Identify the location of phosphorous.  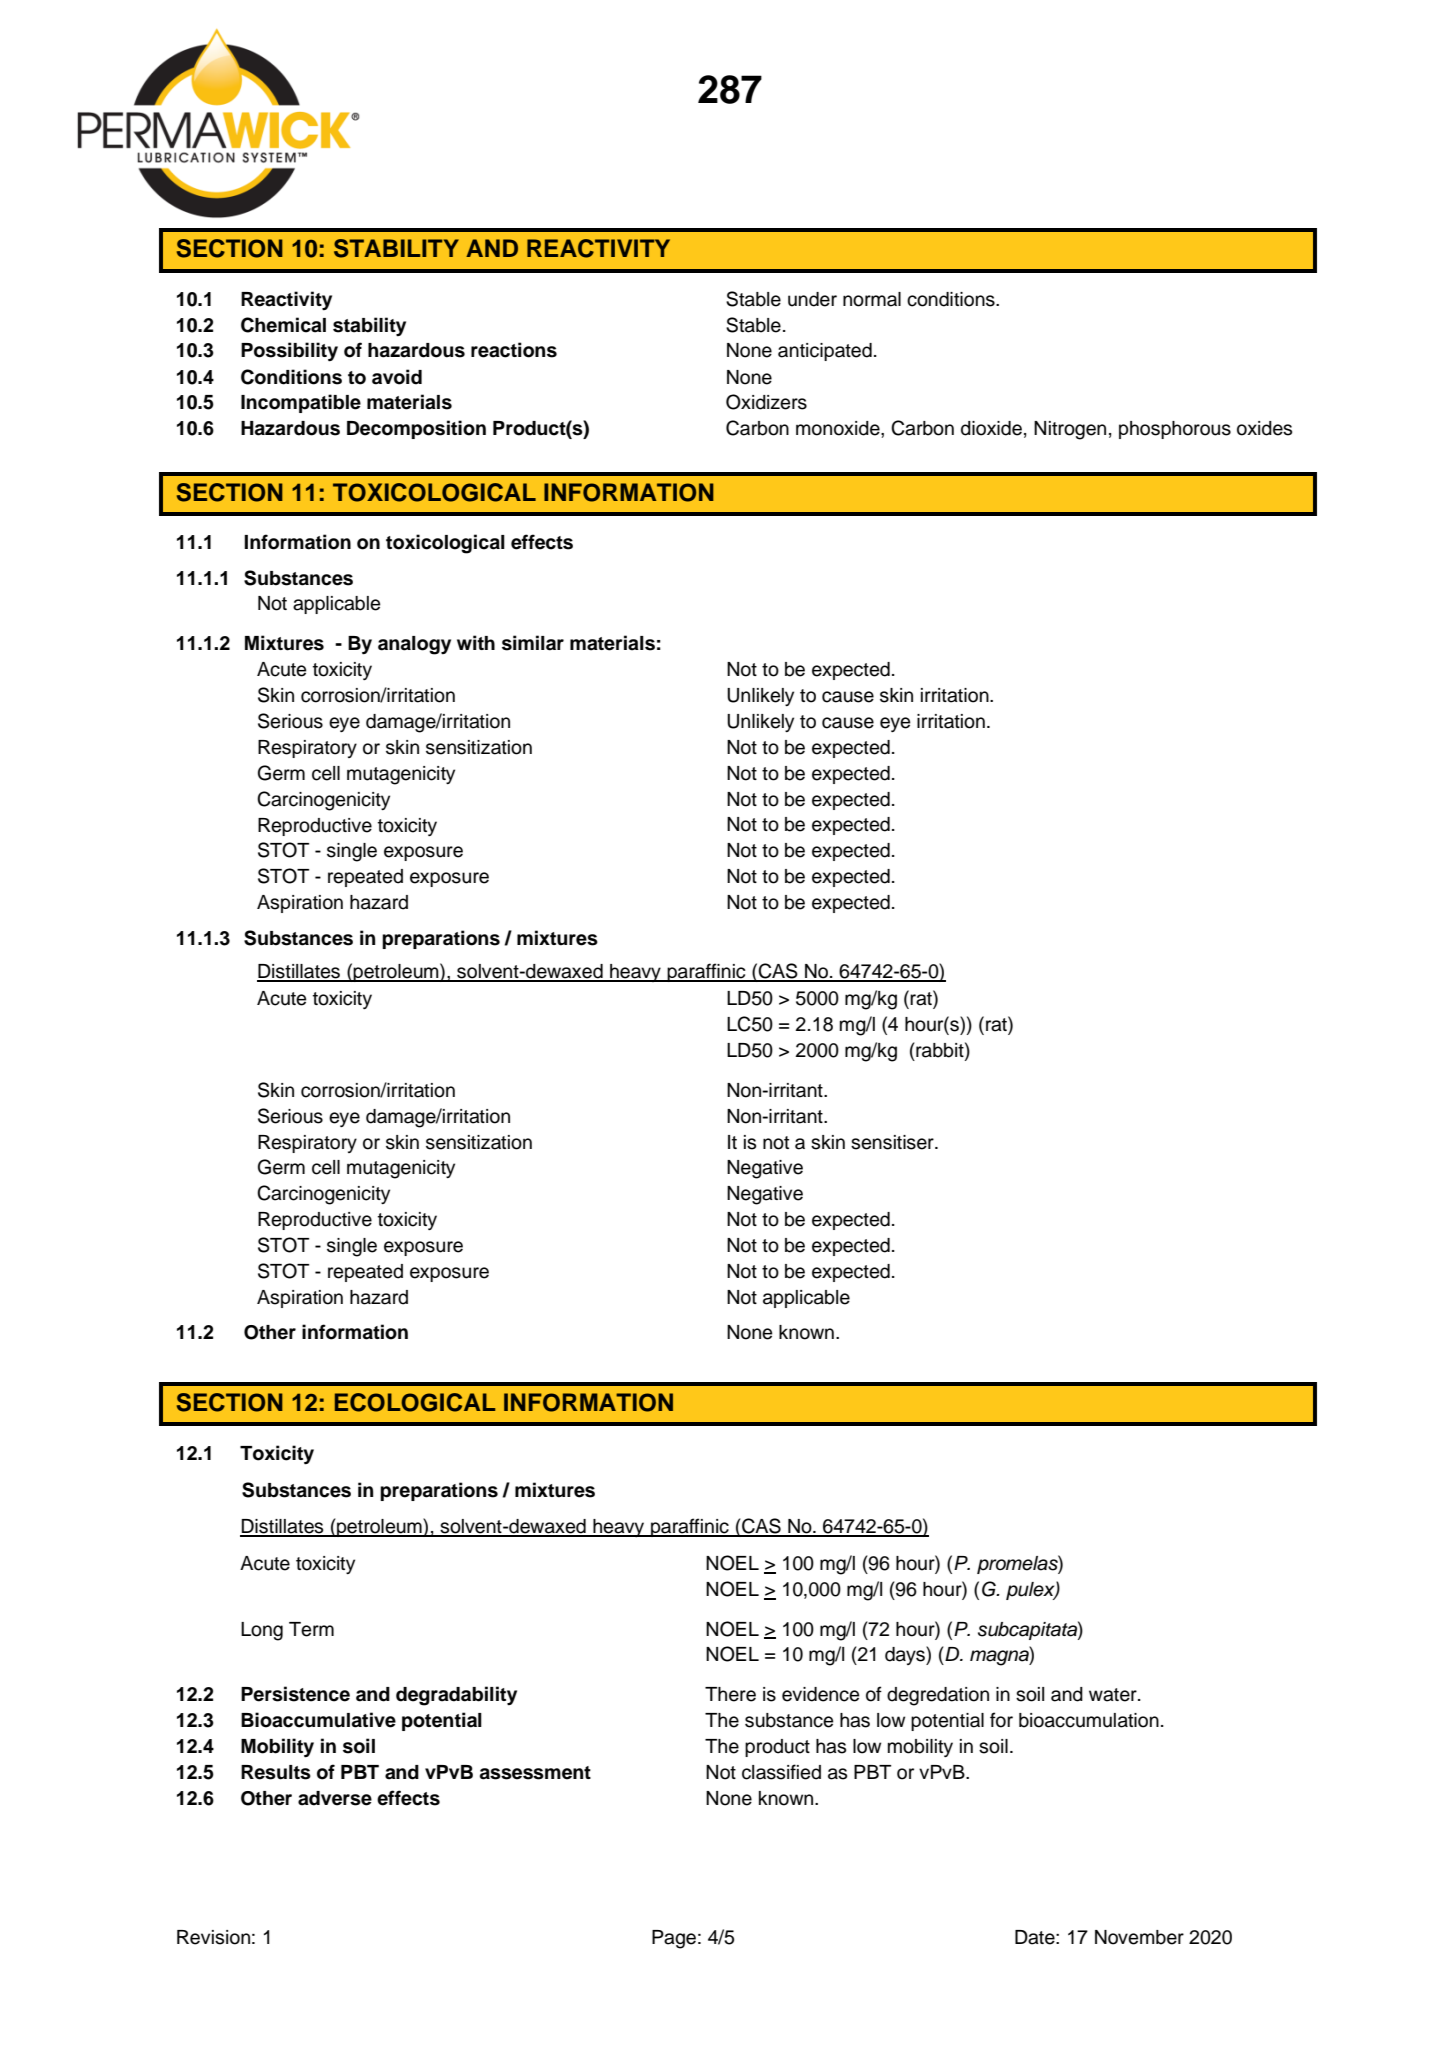
(1175, 430).
